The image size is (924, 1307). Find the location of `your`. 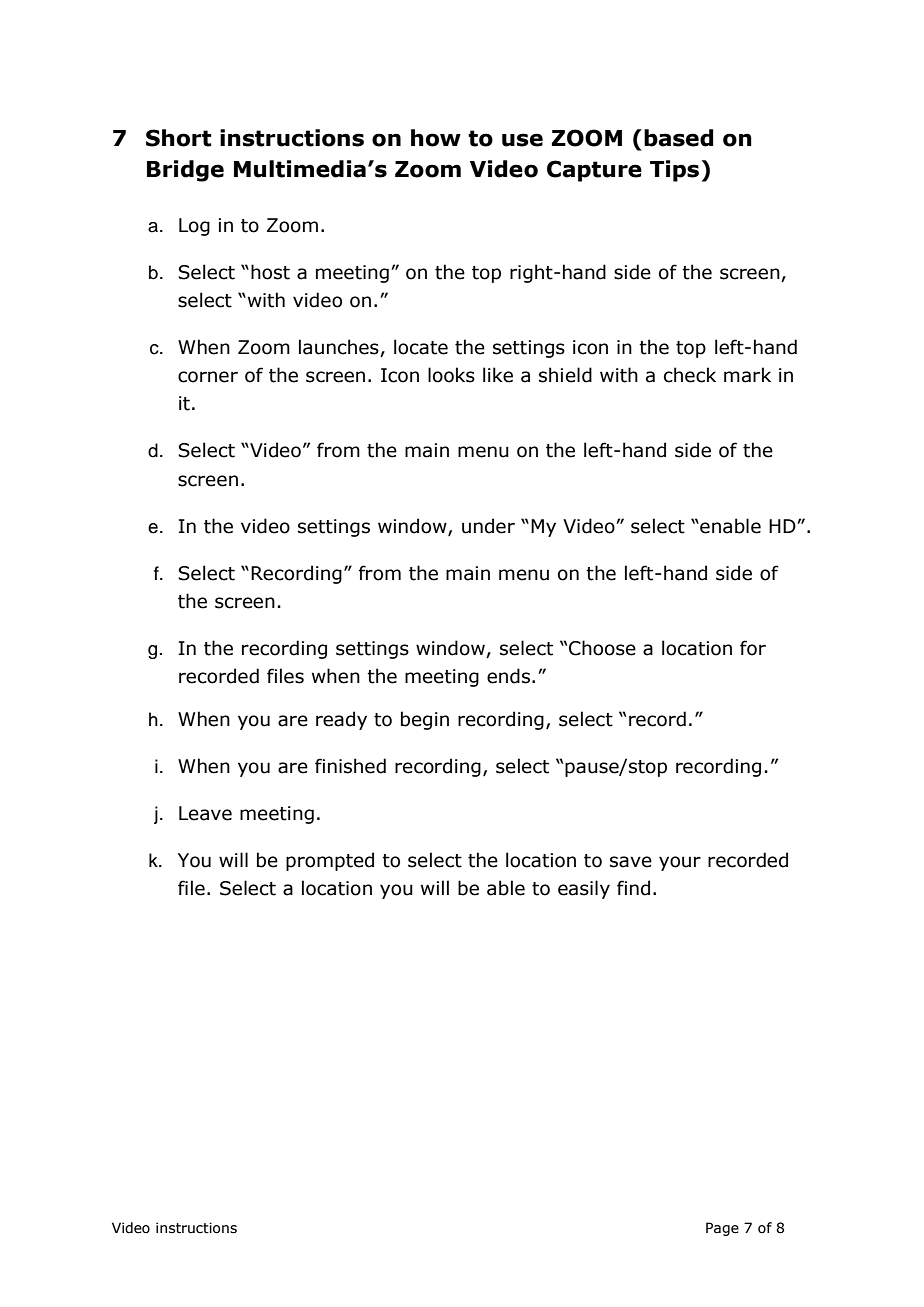

your is located at coordinates (680, 863).
